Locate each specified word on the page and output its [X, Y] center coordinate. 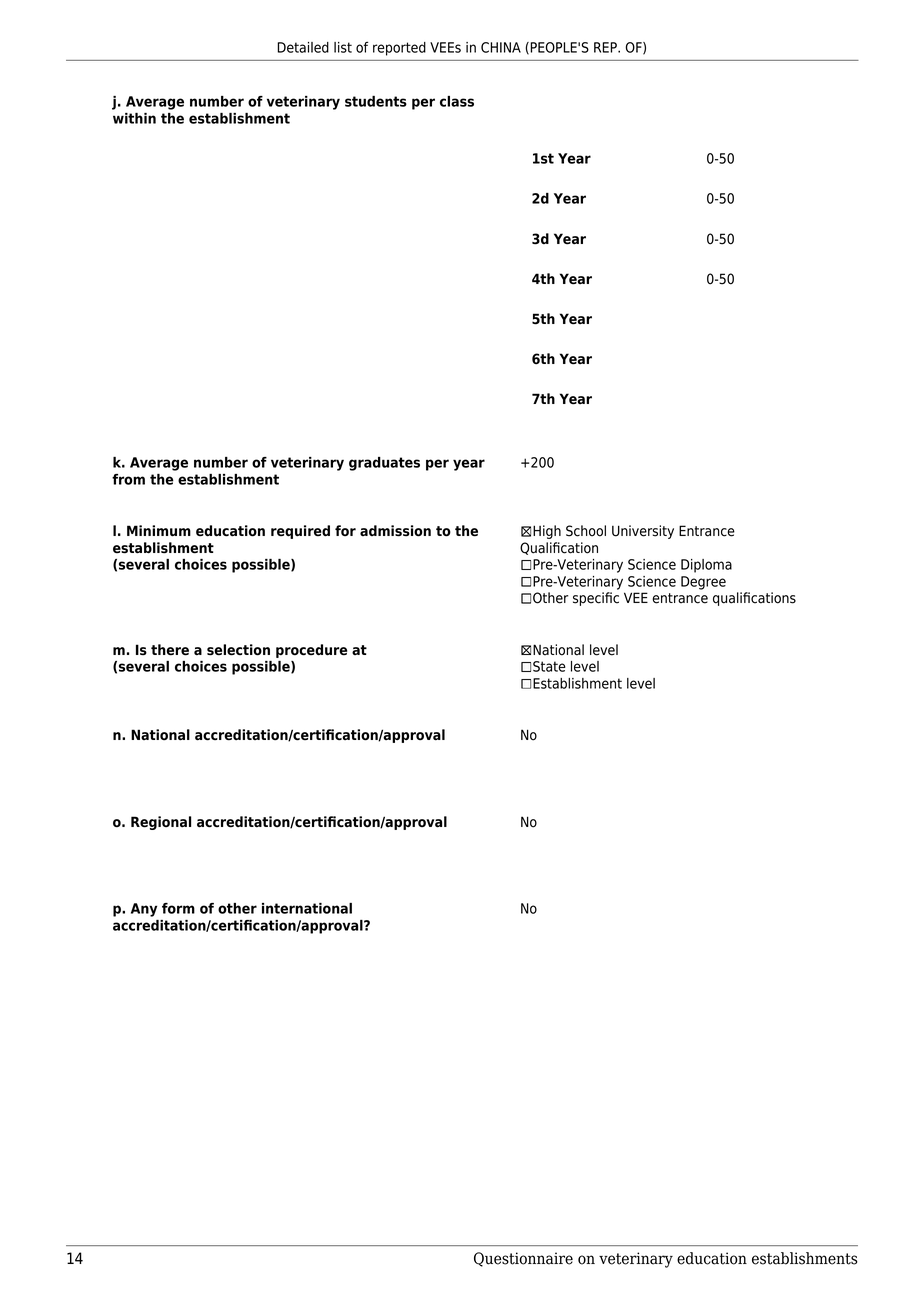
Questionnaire [523, 1259]
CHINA [501, 47]
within [134, 118]
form [178, 908]
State [549, 666]
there [170, 650]
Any [144, 910]
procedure [311, 651]
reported [399, 49]
